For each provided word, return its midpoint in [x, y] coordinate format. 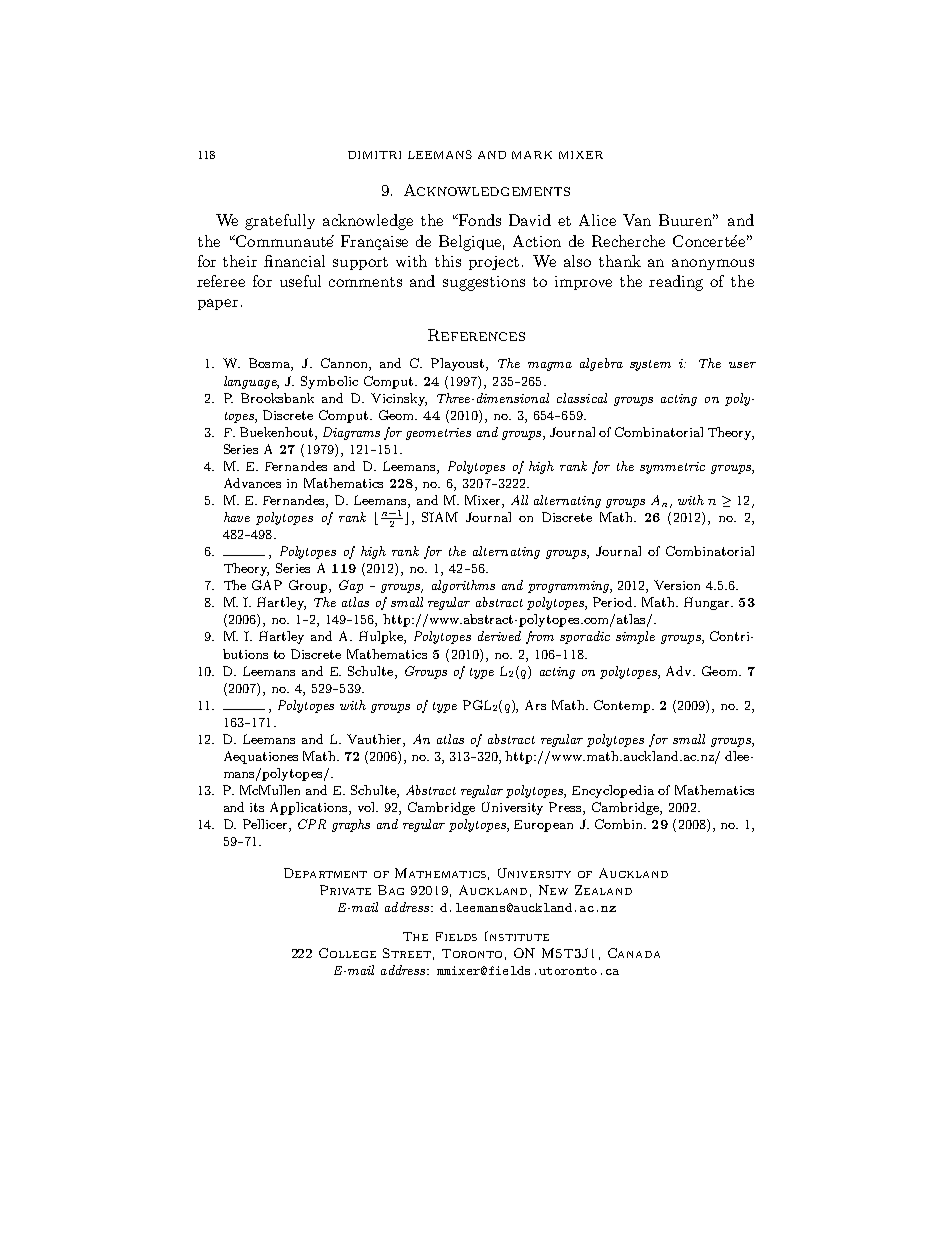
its [257, 807]
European [543, 826]
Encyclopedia [613, 791]
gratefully [280, 222]
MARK [532, 155]
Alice [597, 220]
